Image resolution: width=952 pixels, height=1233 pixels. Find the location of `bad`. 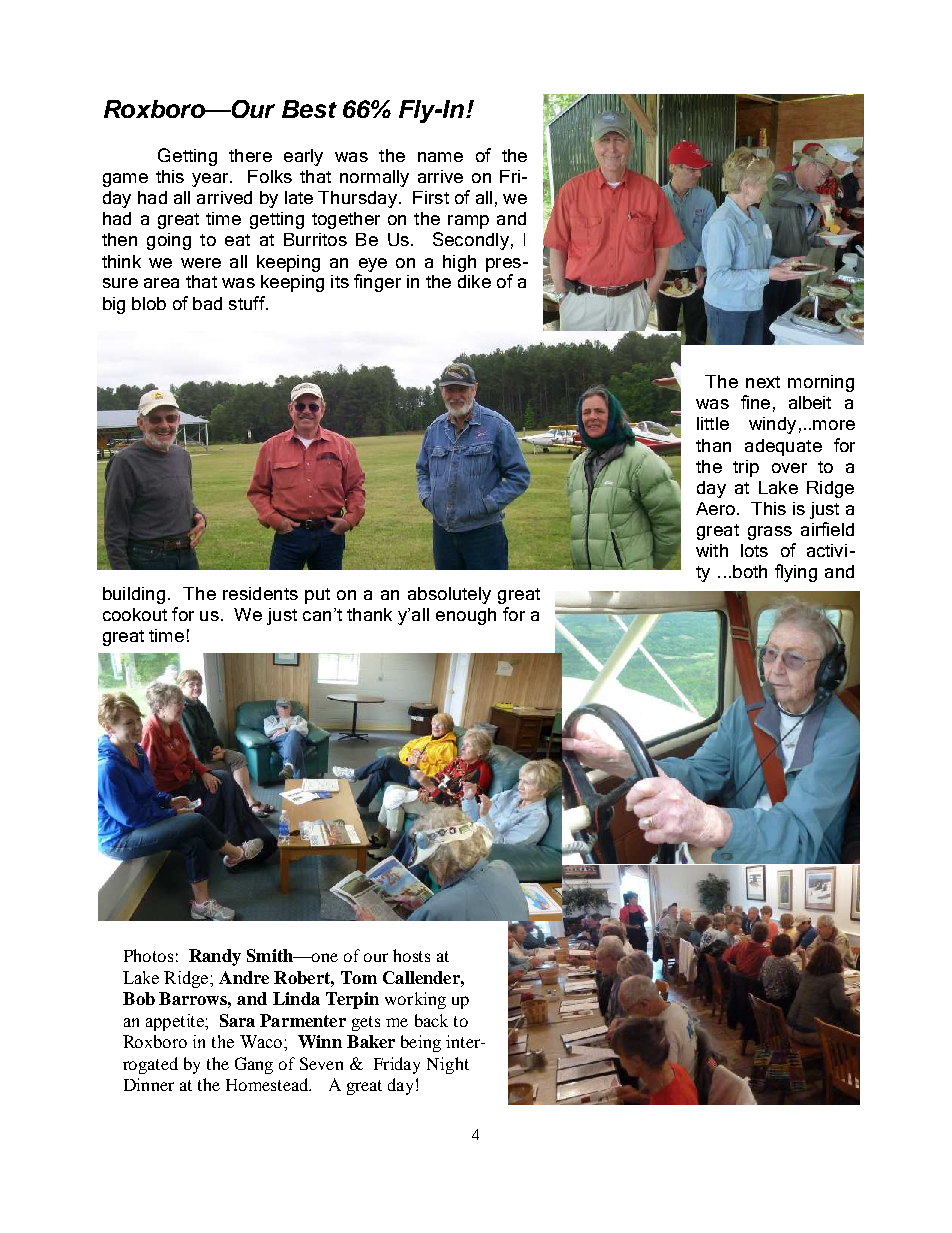

bad is located at coordinates (207, 303).
